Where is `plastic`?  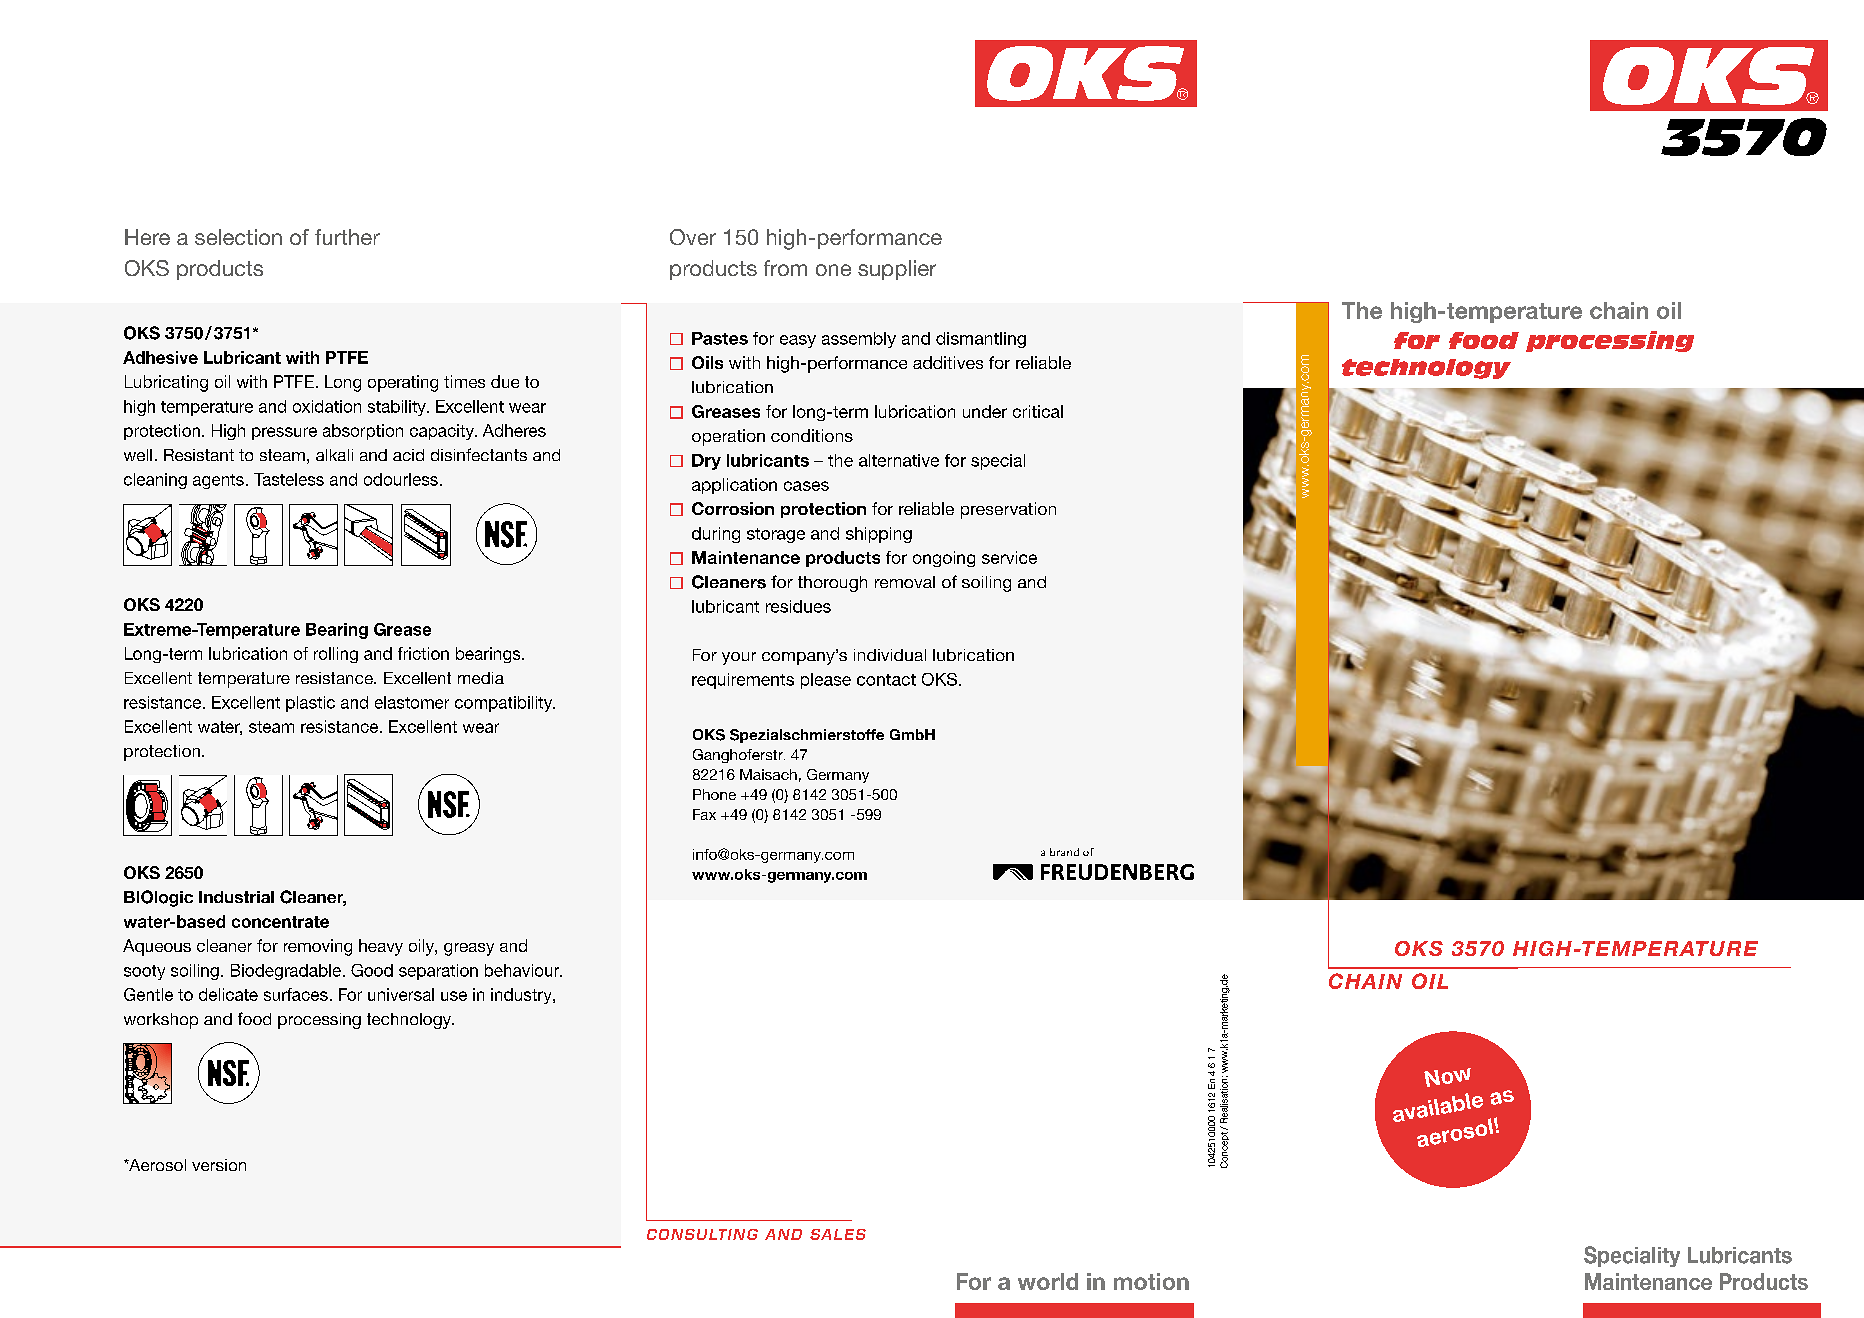
plastic is located at coordinates (310, 704).
